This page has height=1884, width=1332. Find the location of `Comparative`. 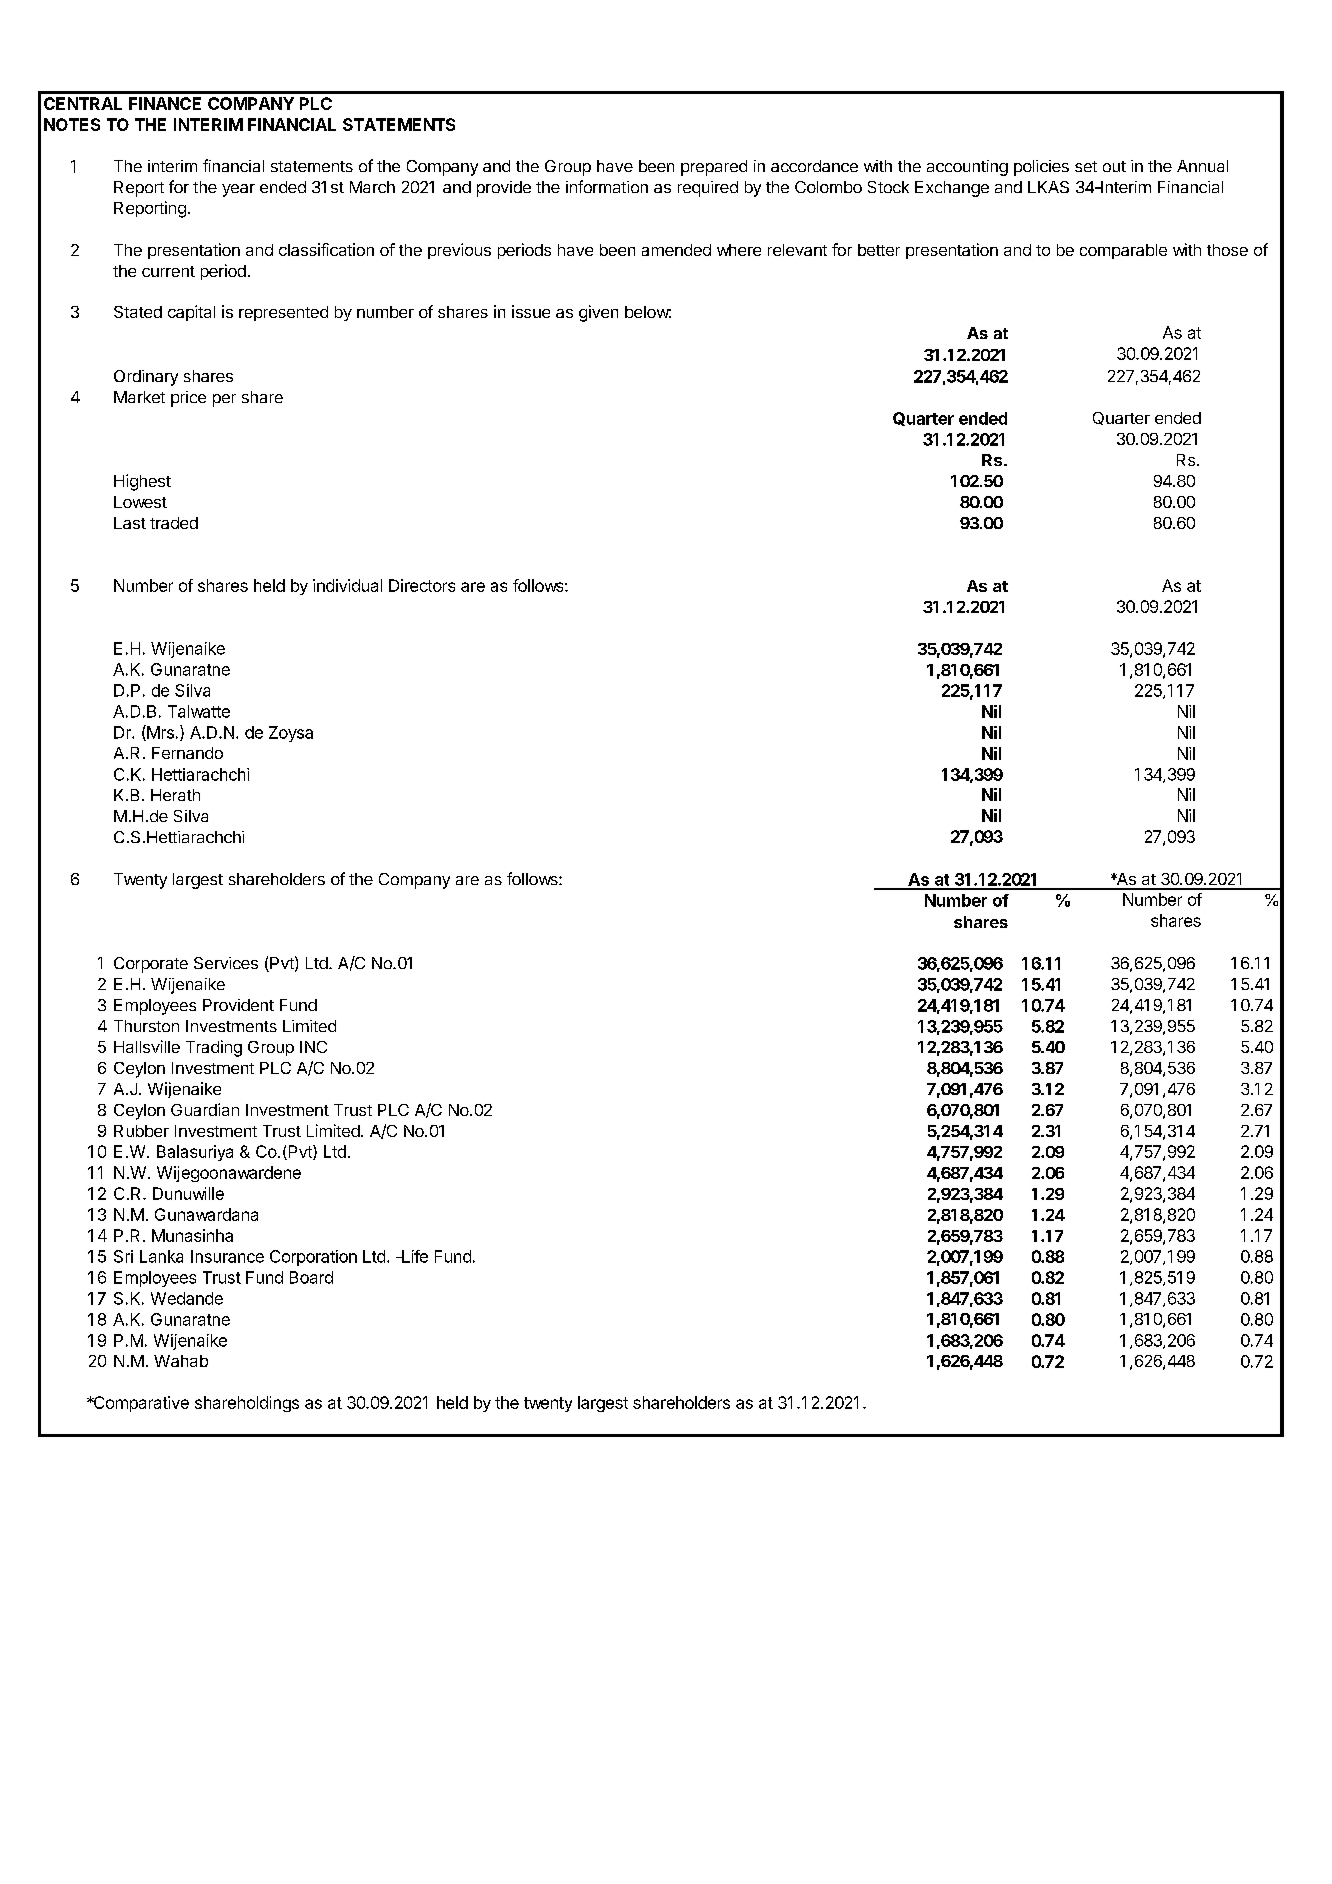

Comparative is located at coordinates (140, 1404).
